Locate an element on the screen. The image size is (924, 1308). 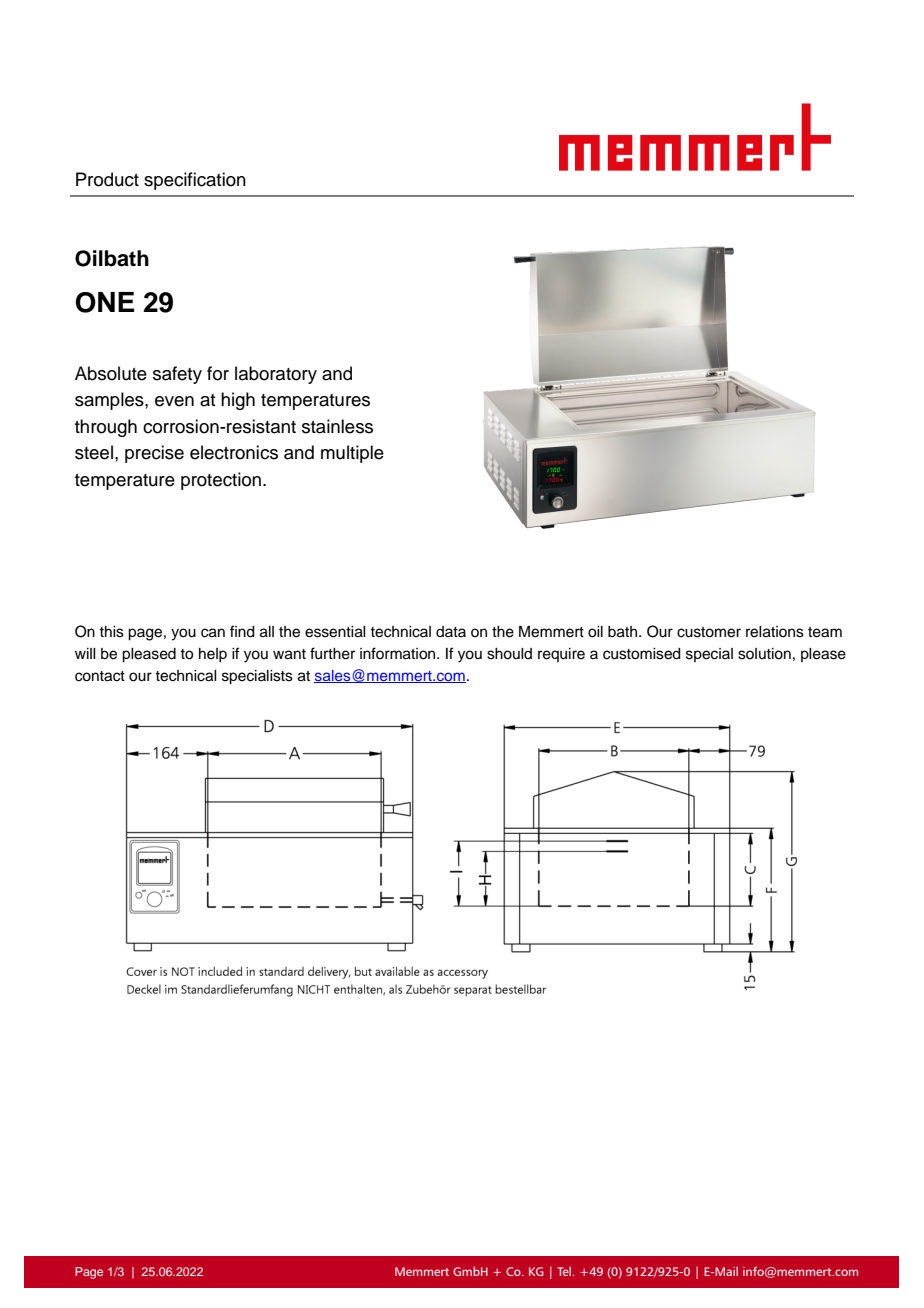
solution is located at coordinates (764, 654).
